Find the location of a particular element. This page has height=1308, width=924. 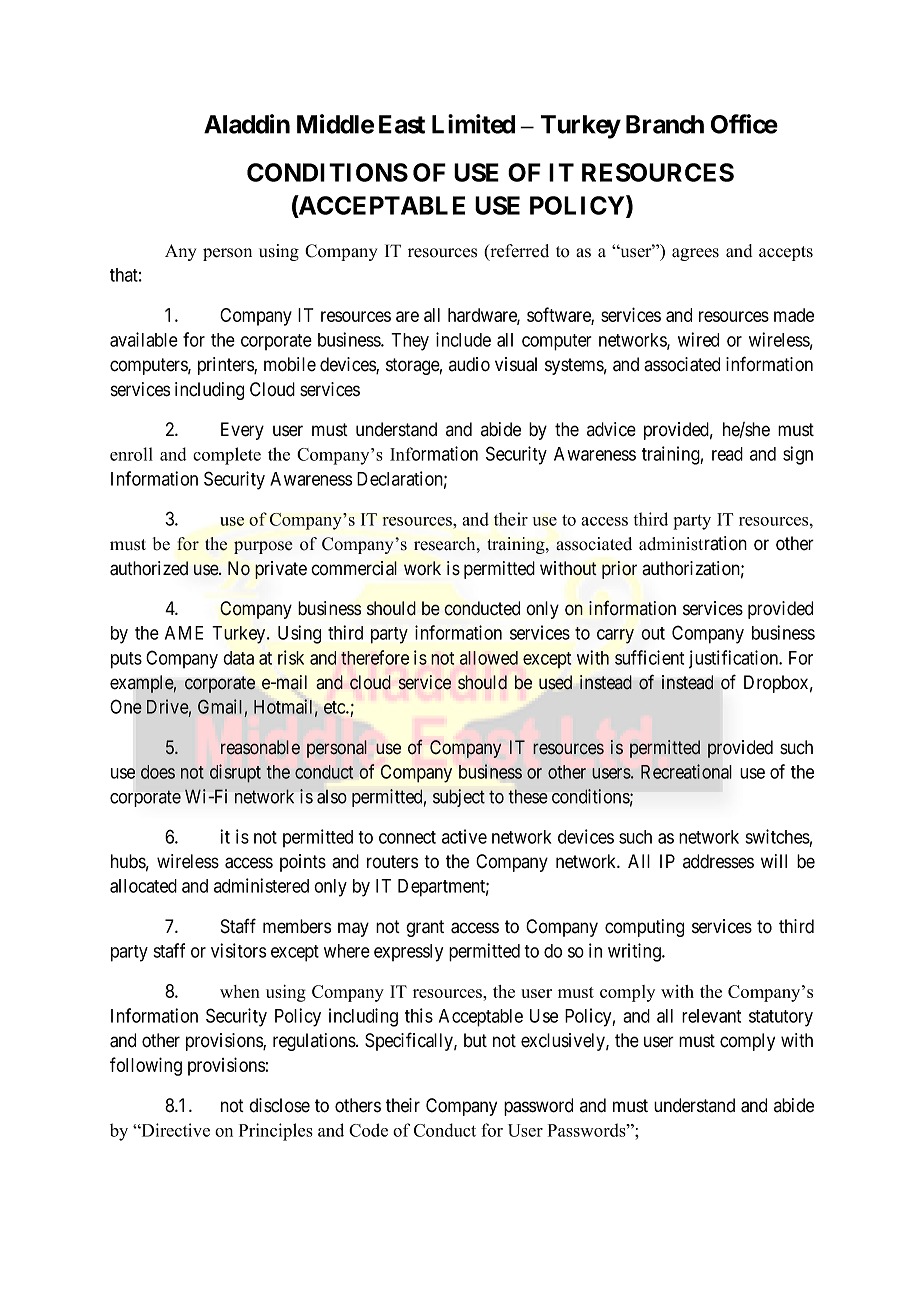

Branch is located at coordinates (665, 124).
